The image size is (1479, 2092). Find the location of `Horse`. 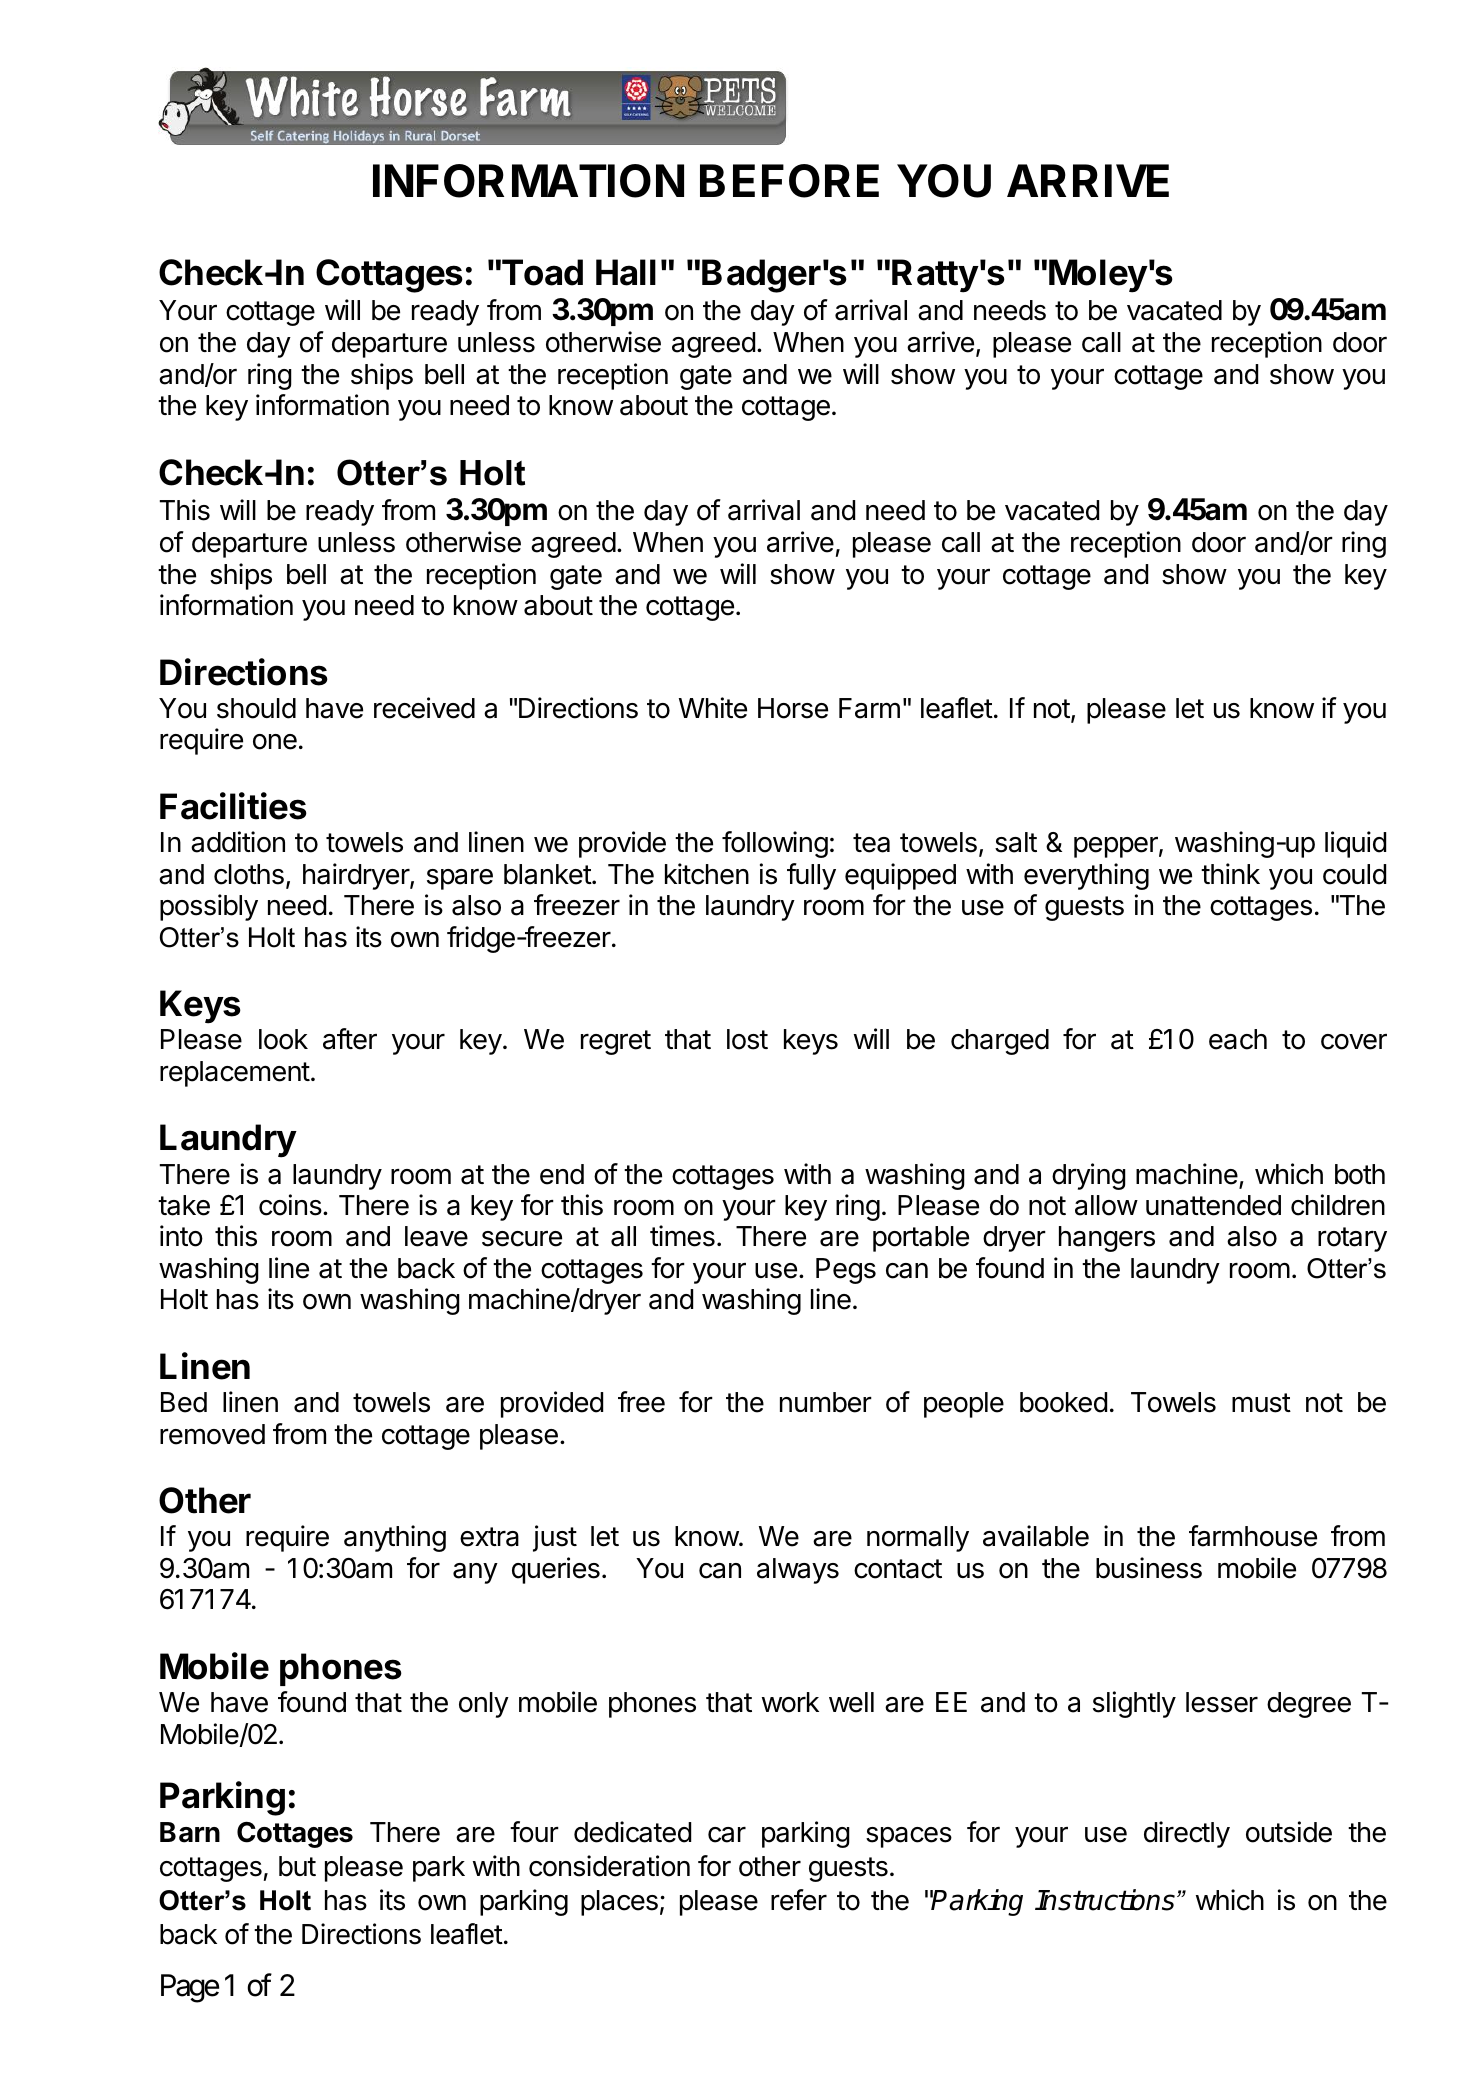

Horse is located at coordinates (793, 708).
